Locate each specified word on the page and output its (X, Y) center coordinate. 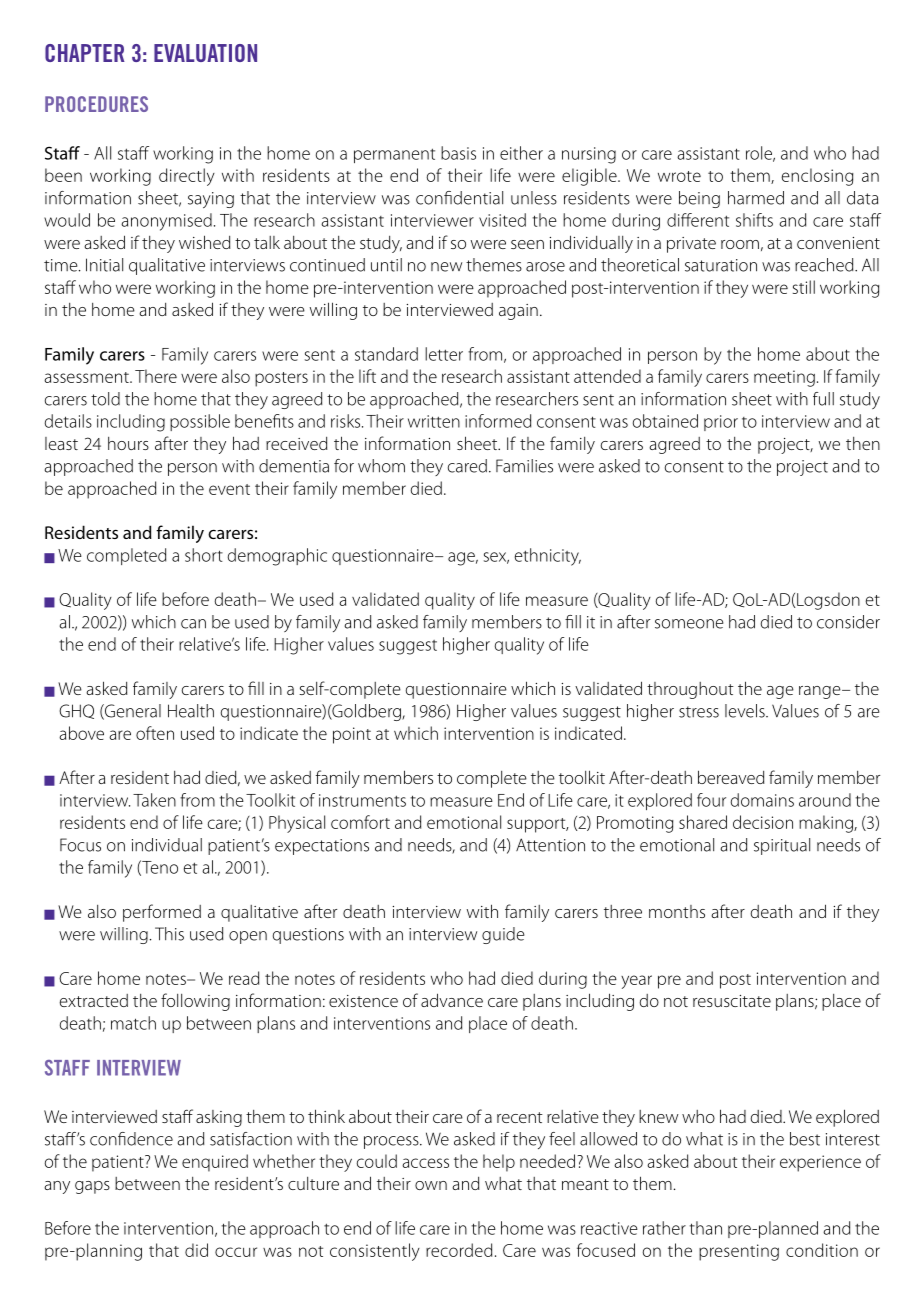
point (352, 735)
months (677, 911)
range (821, 692)
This (169, 934)
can (193, 624)
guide (503, 935)
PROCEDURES (96, 104)
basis (458, 153)
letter (444, 354)
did (196, 1250)
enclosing (817, 177)
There (156, 376)
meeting (784, 378)
